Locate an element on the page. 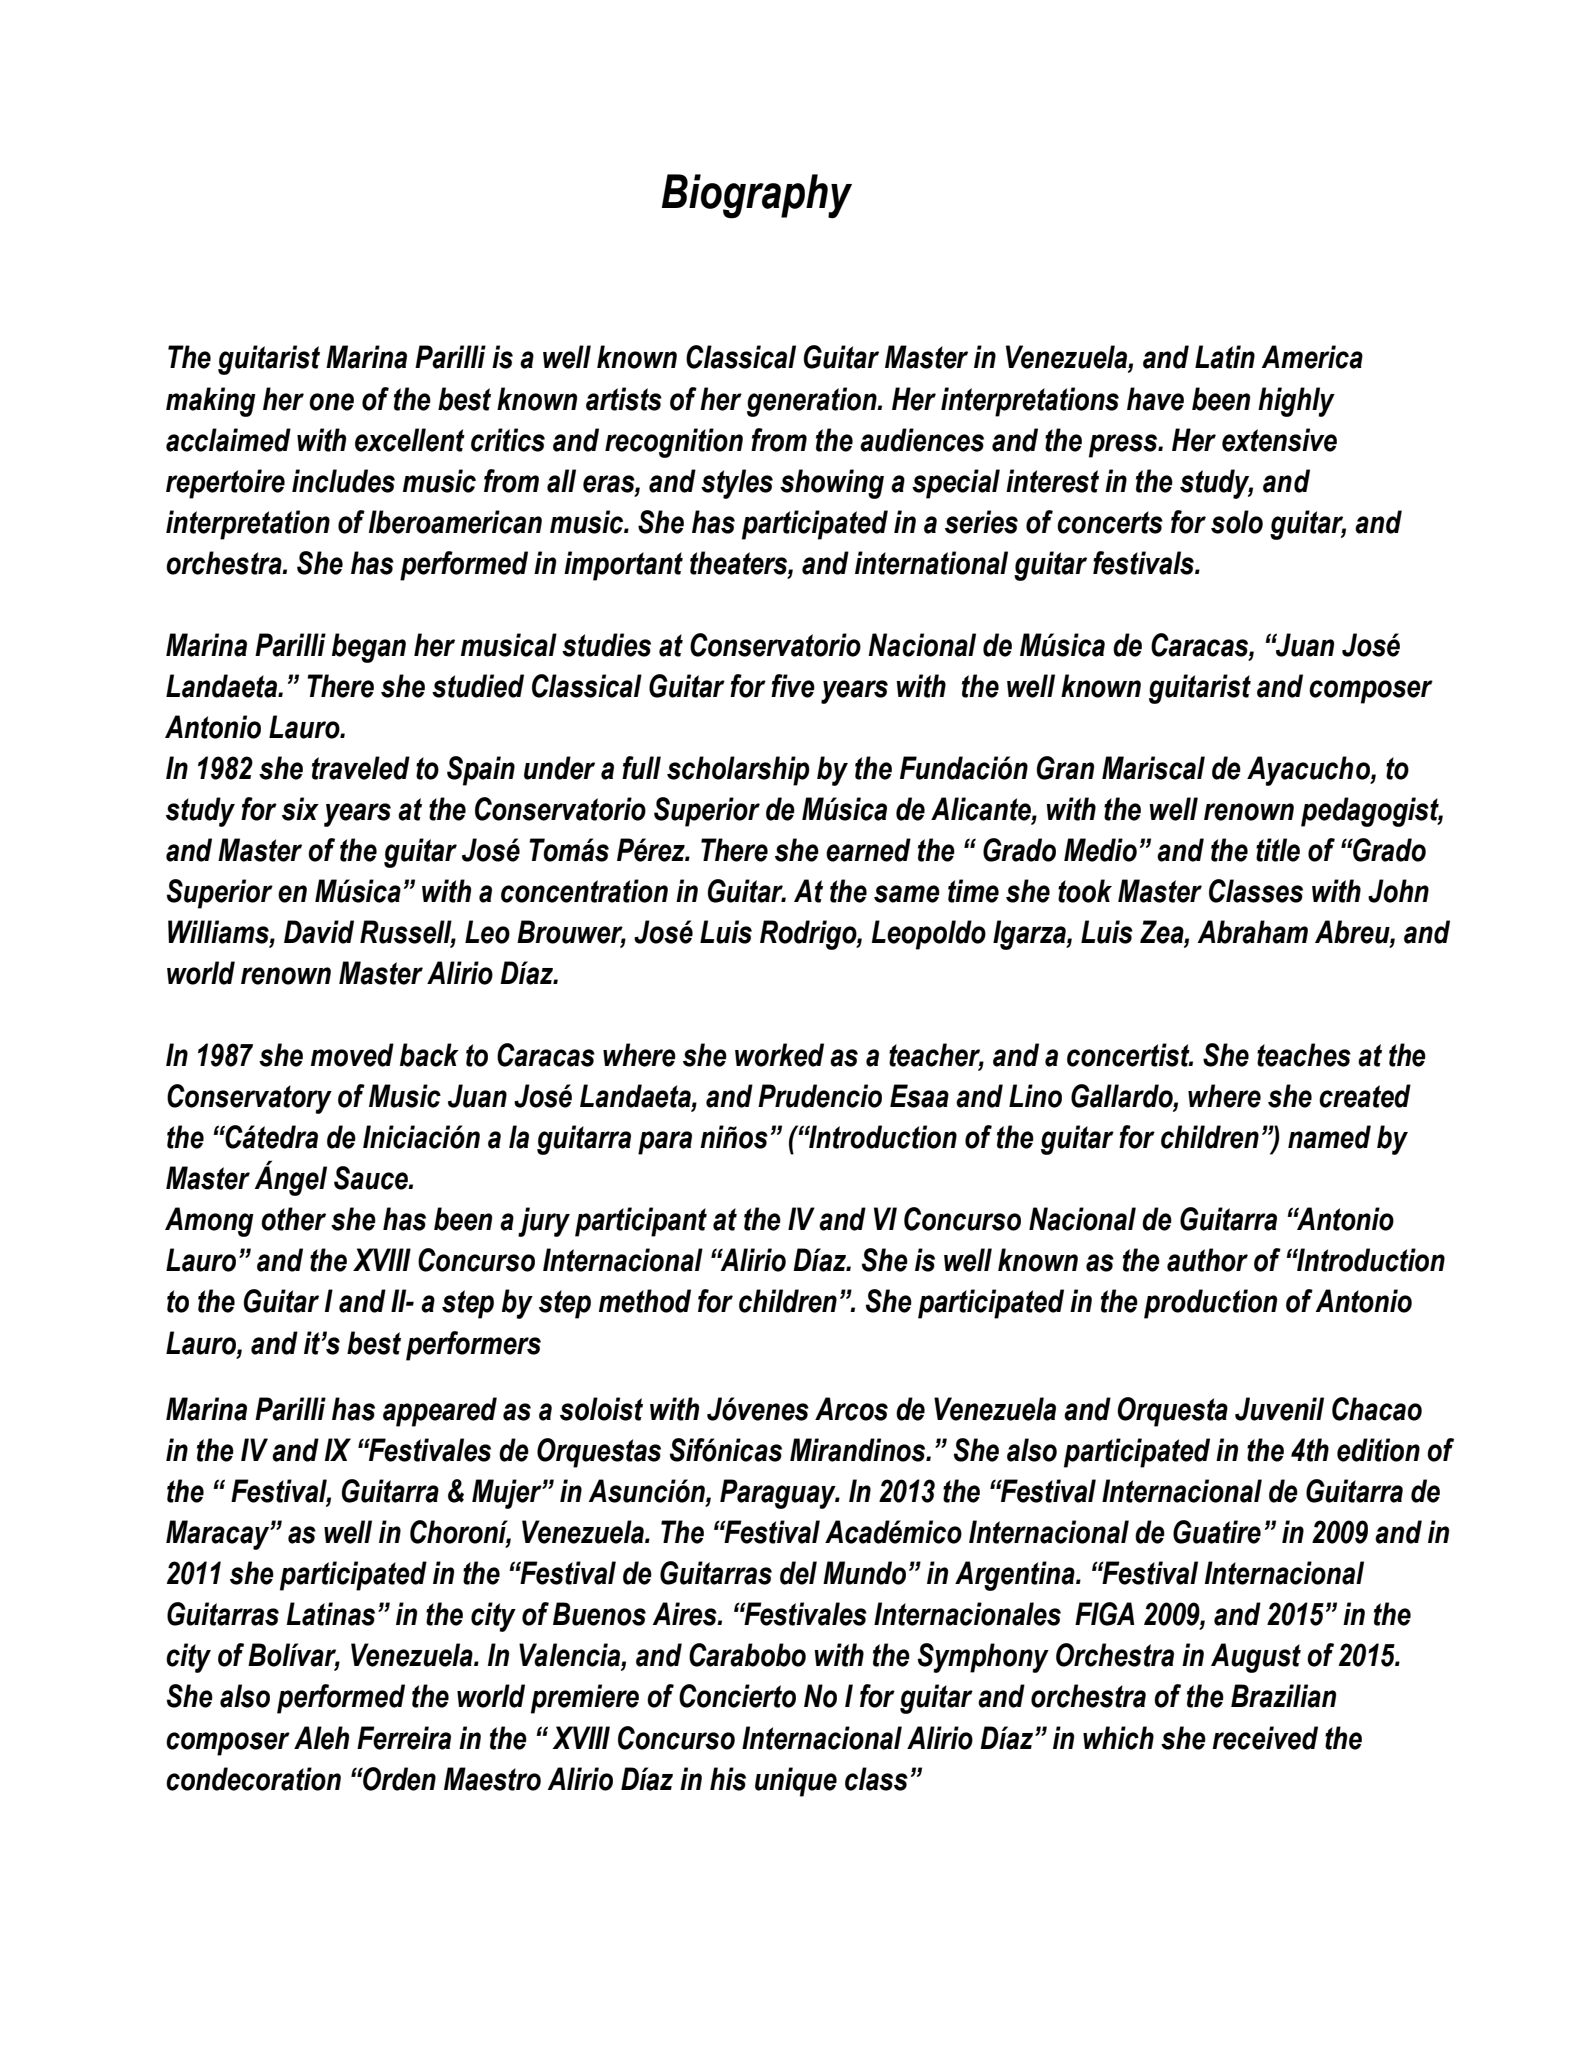  worked is located at coordinates (779, 1055).
